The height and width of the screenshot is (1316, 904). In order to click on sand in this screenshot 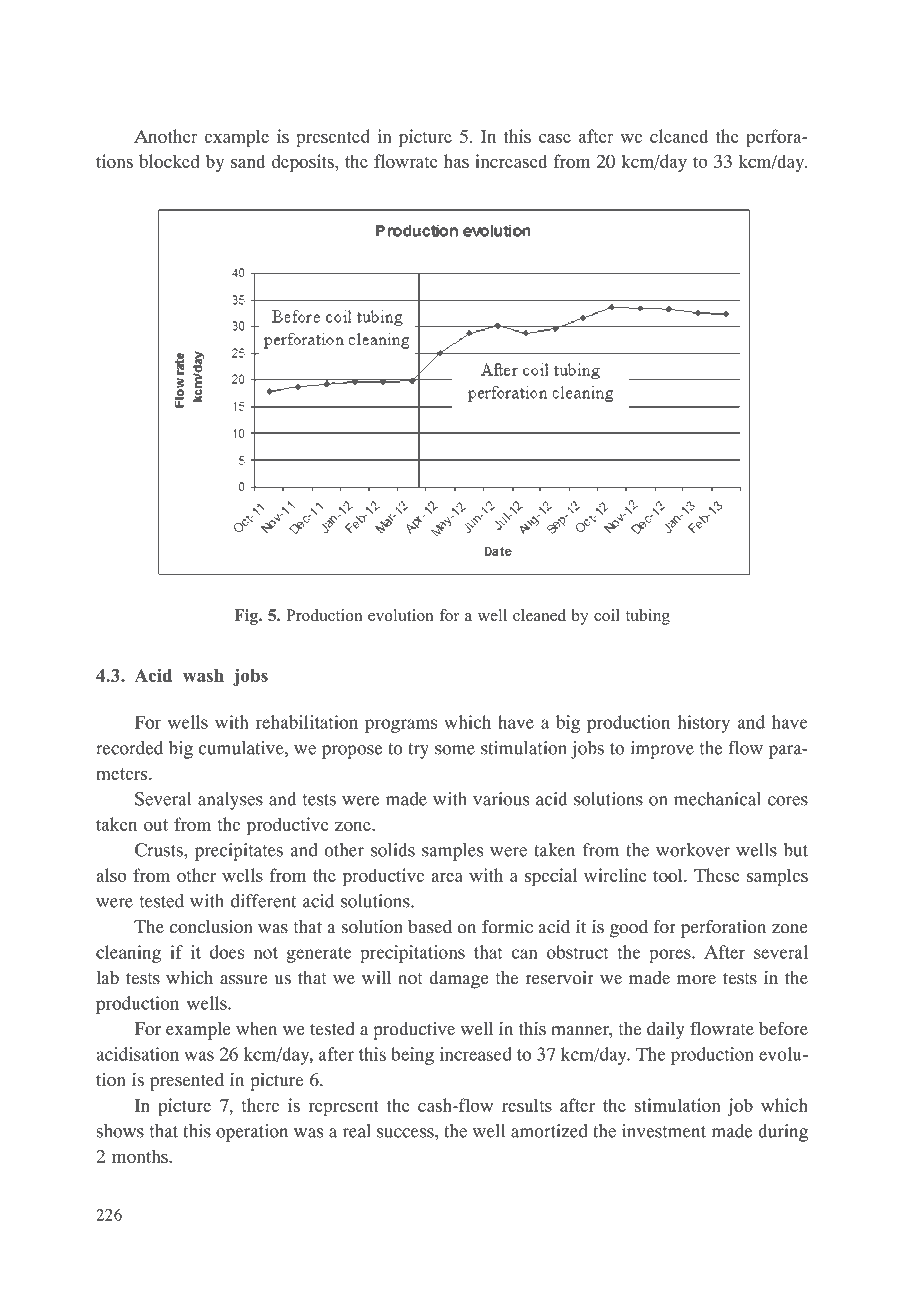, I will do `click(248, 161)`.
